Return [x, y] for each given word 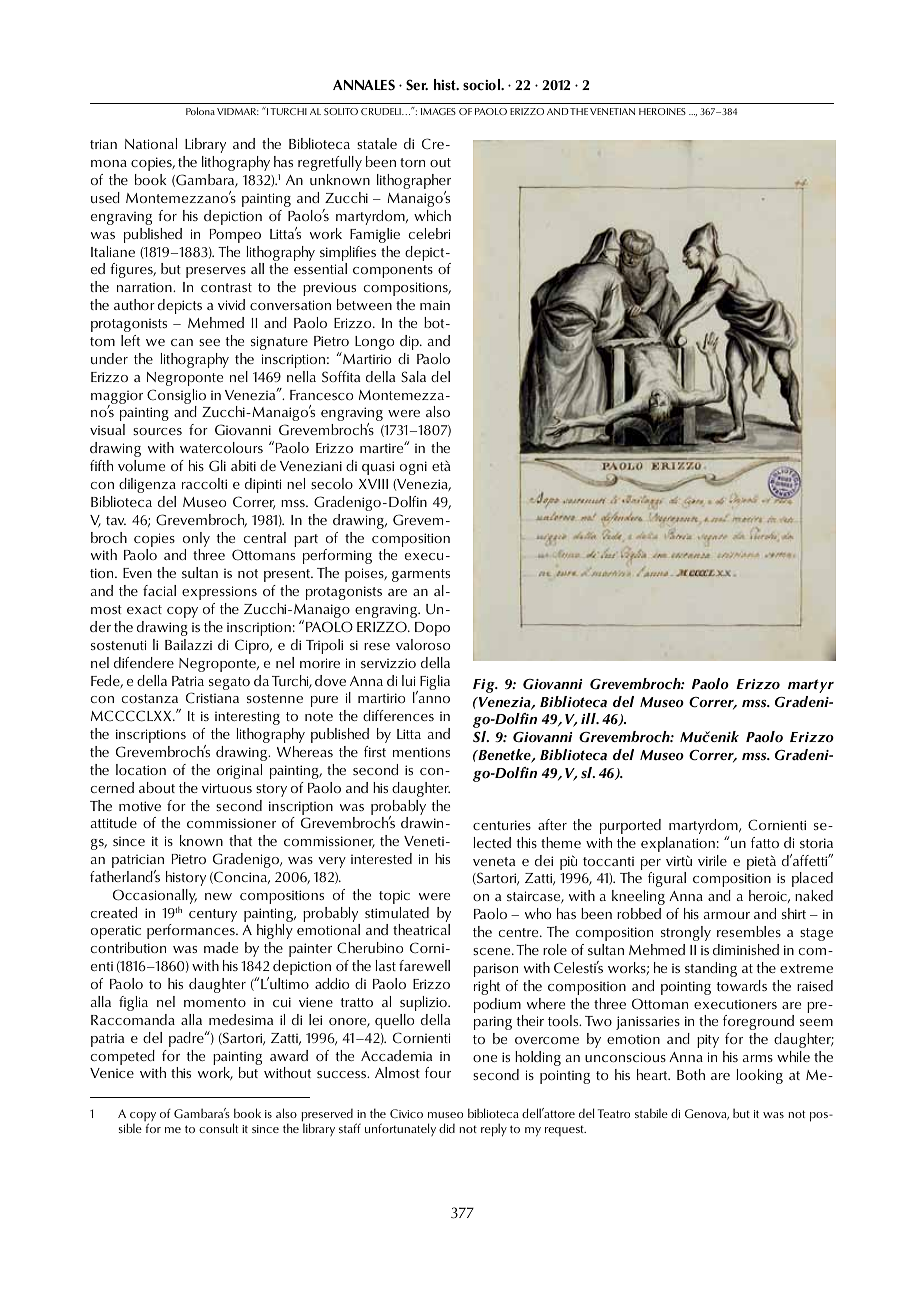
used [105, 197]
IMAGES [438, 111]
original [239, 771]
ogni [413, 468]
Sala [413, 376]
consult [218, 1128]
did [447, 1128]
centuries [502, 825]
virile [712, 860]
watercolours [221, 447]
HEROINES [662, 111]
